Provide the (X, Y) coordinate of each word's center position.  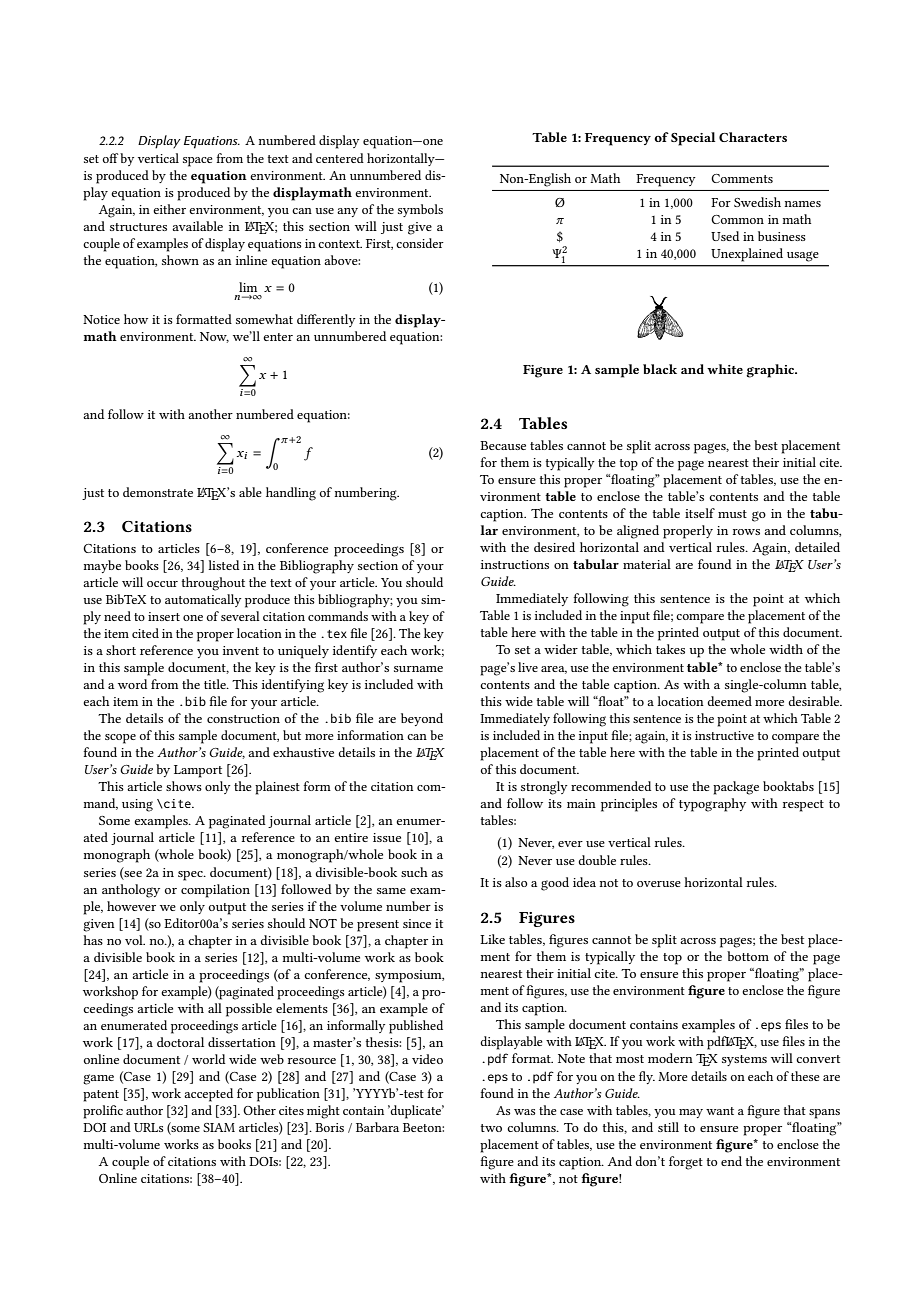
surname (418, 669)
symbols (420, 210)
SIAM (219, 1127)
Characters (753, 137)
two (491, 1128)
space (198, 162)
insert (164, 616)
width (786, 649)
